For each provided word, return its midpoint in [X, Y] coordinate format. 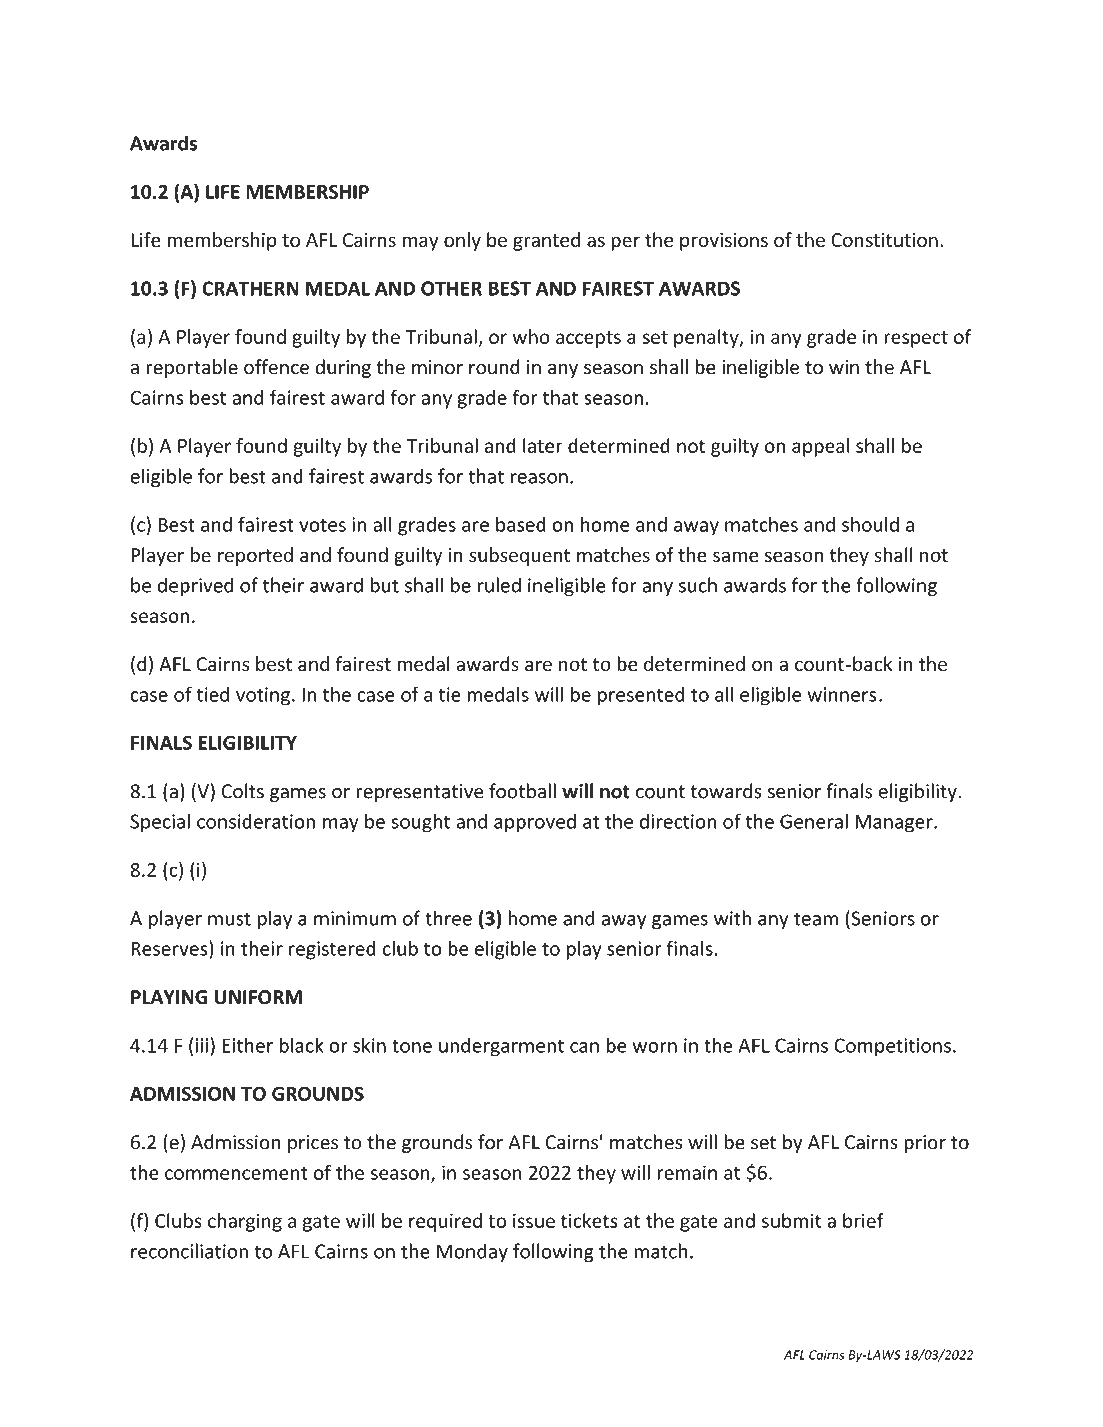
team [816, 919]
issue [534, 1220]
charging [245, 1222]
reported [255, 556]
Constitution [884, 240]
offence [276, 367]
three [448, 918]
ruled [499, 585]
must [229, 919]
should [870, 524]
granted [546, 241]
